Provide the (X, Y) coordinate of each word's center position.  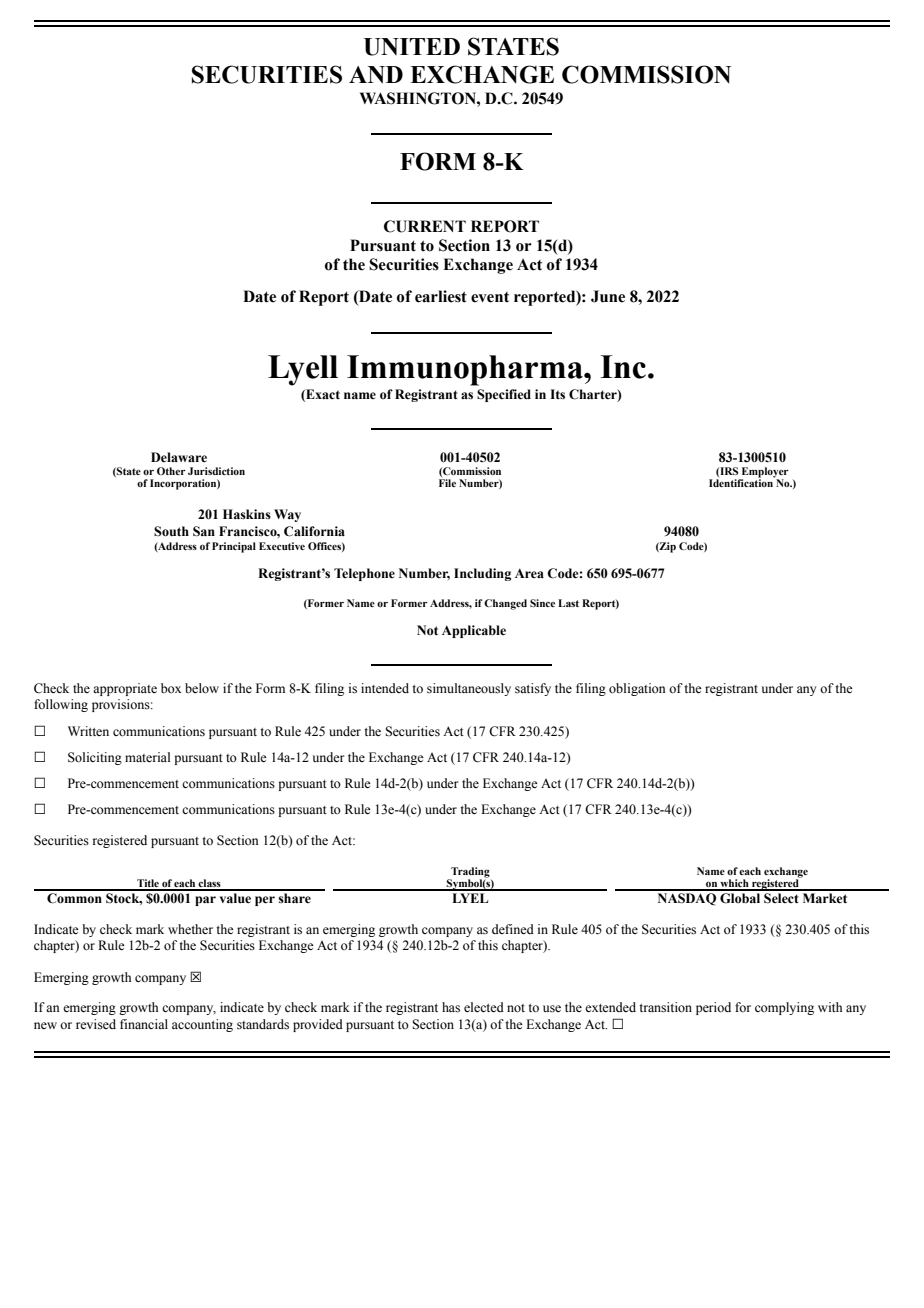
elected (484, 1007)
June (608, 296)
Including (482, 574)
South (171, 531)
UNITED (412, 47)
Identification (742, 482)
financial (144, 1024)
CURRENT (425, 226)
